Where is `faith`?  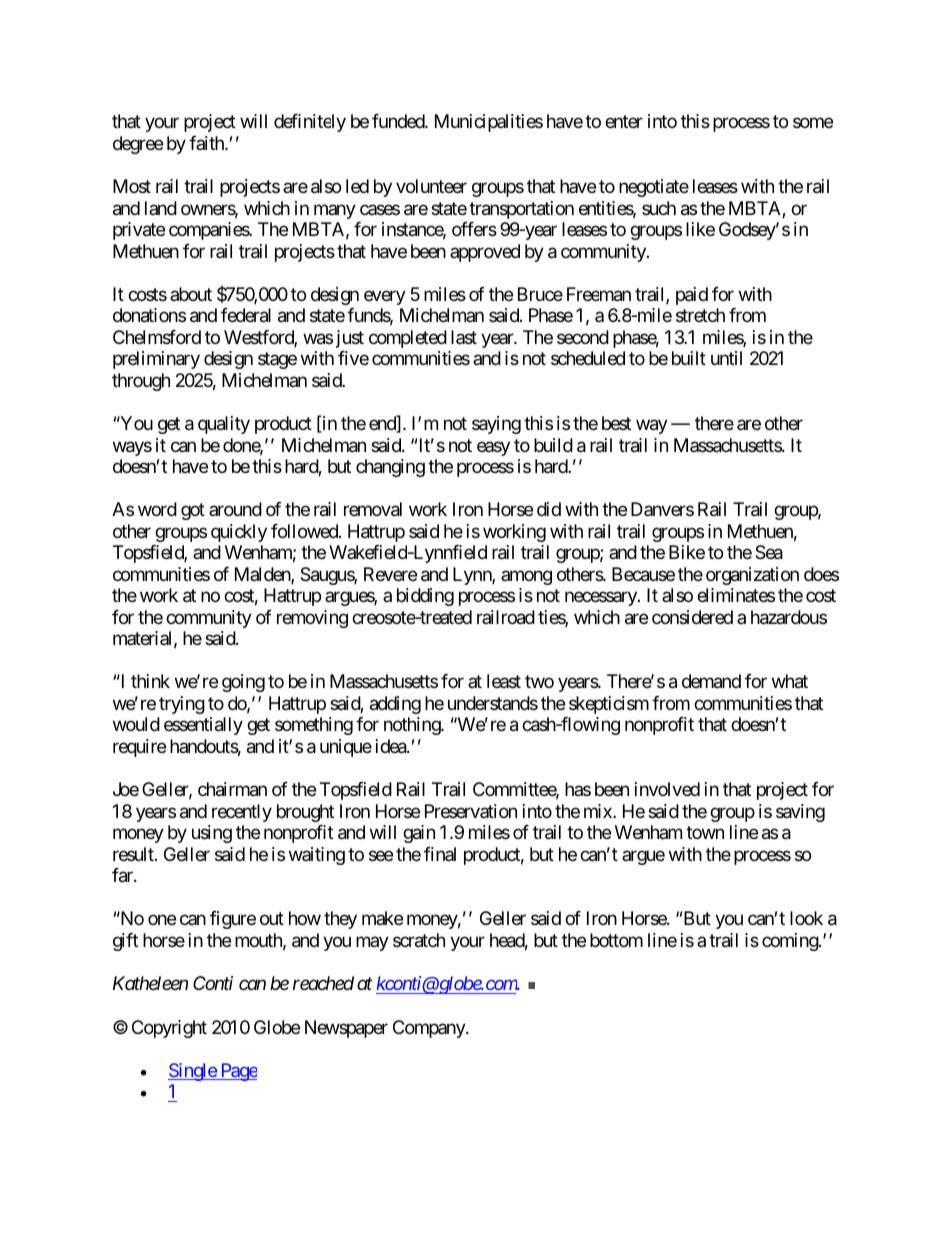
faith is located at coordinates (207, 143).
